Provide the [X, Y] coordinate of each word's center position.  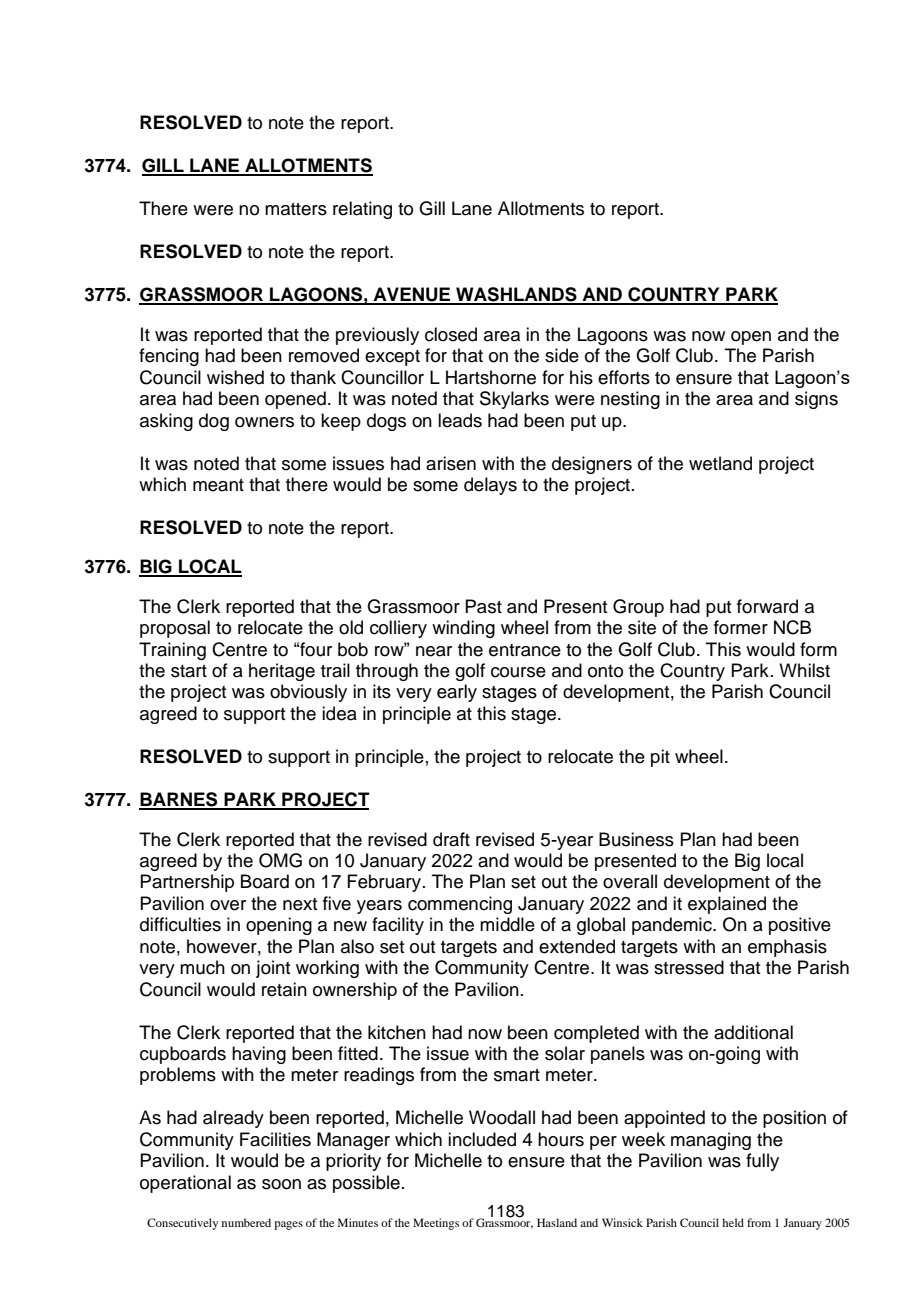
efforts [624, 377]
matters [296, 209]
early [457, 693]
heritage [282, 672]
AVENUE [412, 295]
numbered [246, 1222]
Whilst [804, 670]
